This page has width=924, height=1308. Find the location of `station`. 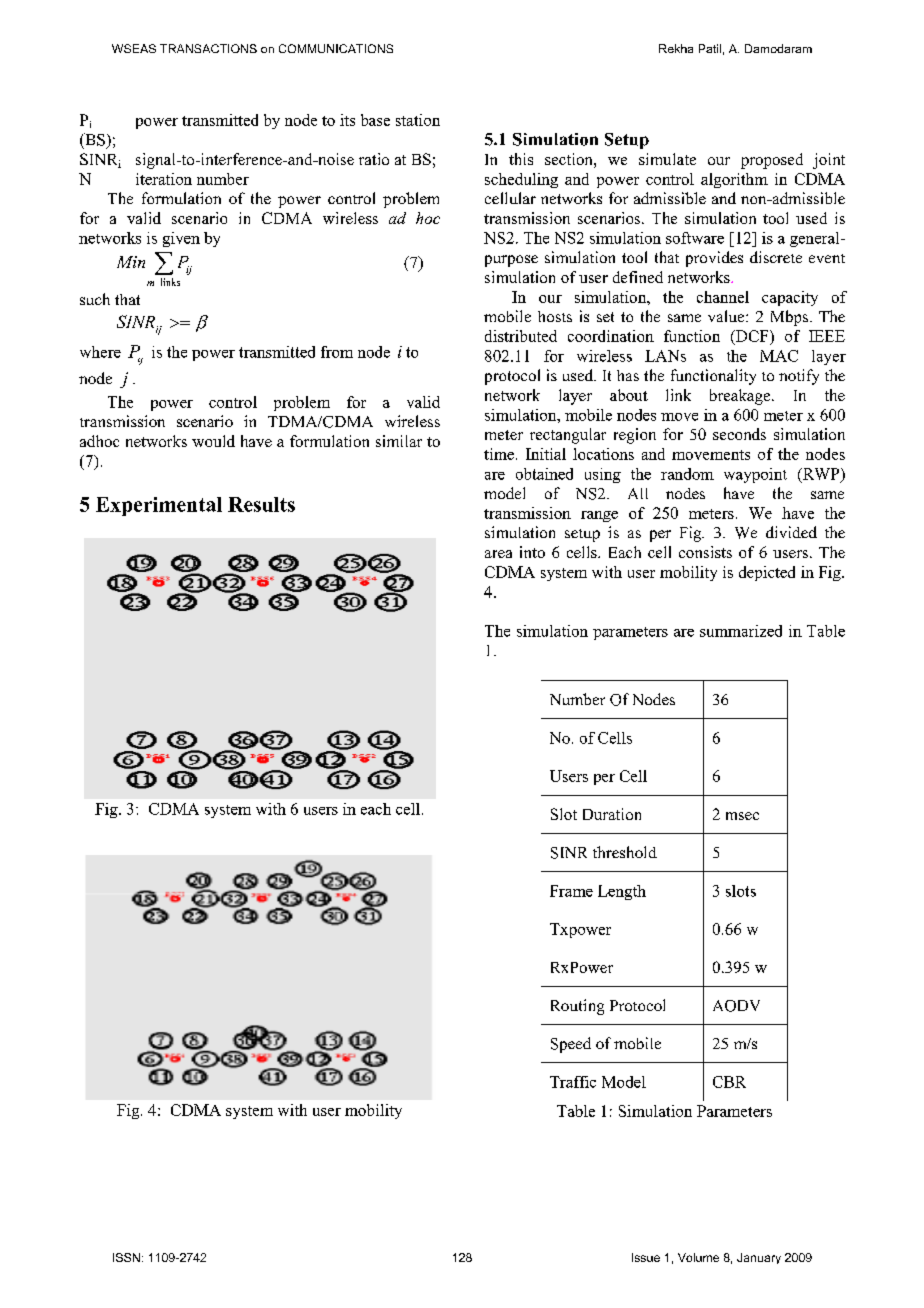

station is located at coordinates (418, 120).
